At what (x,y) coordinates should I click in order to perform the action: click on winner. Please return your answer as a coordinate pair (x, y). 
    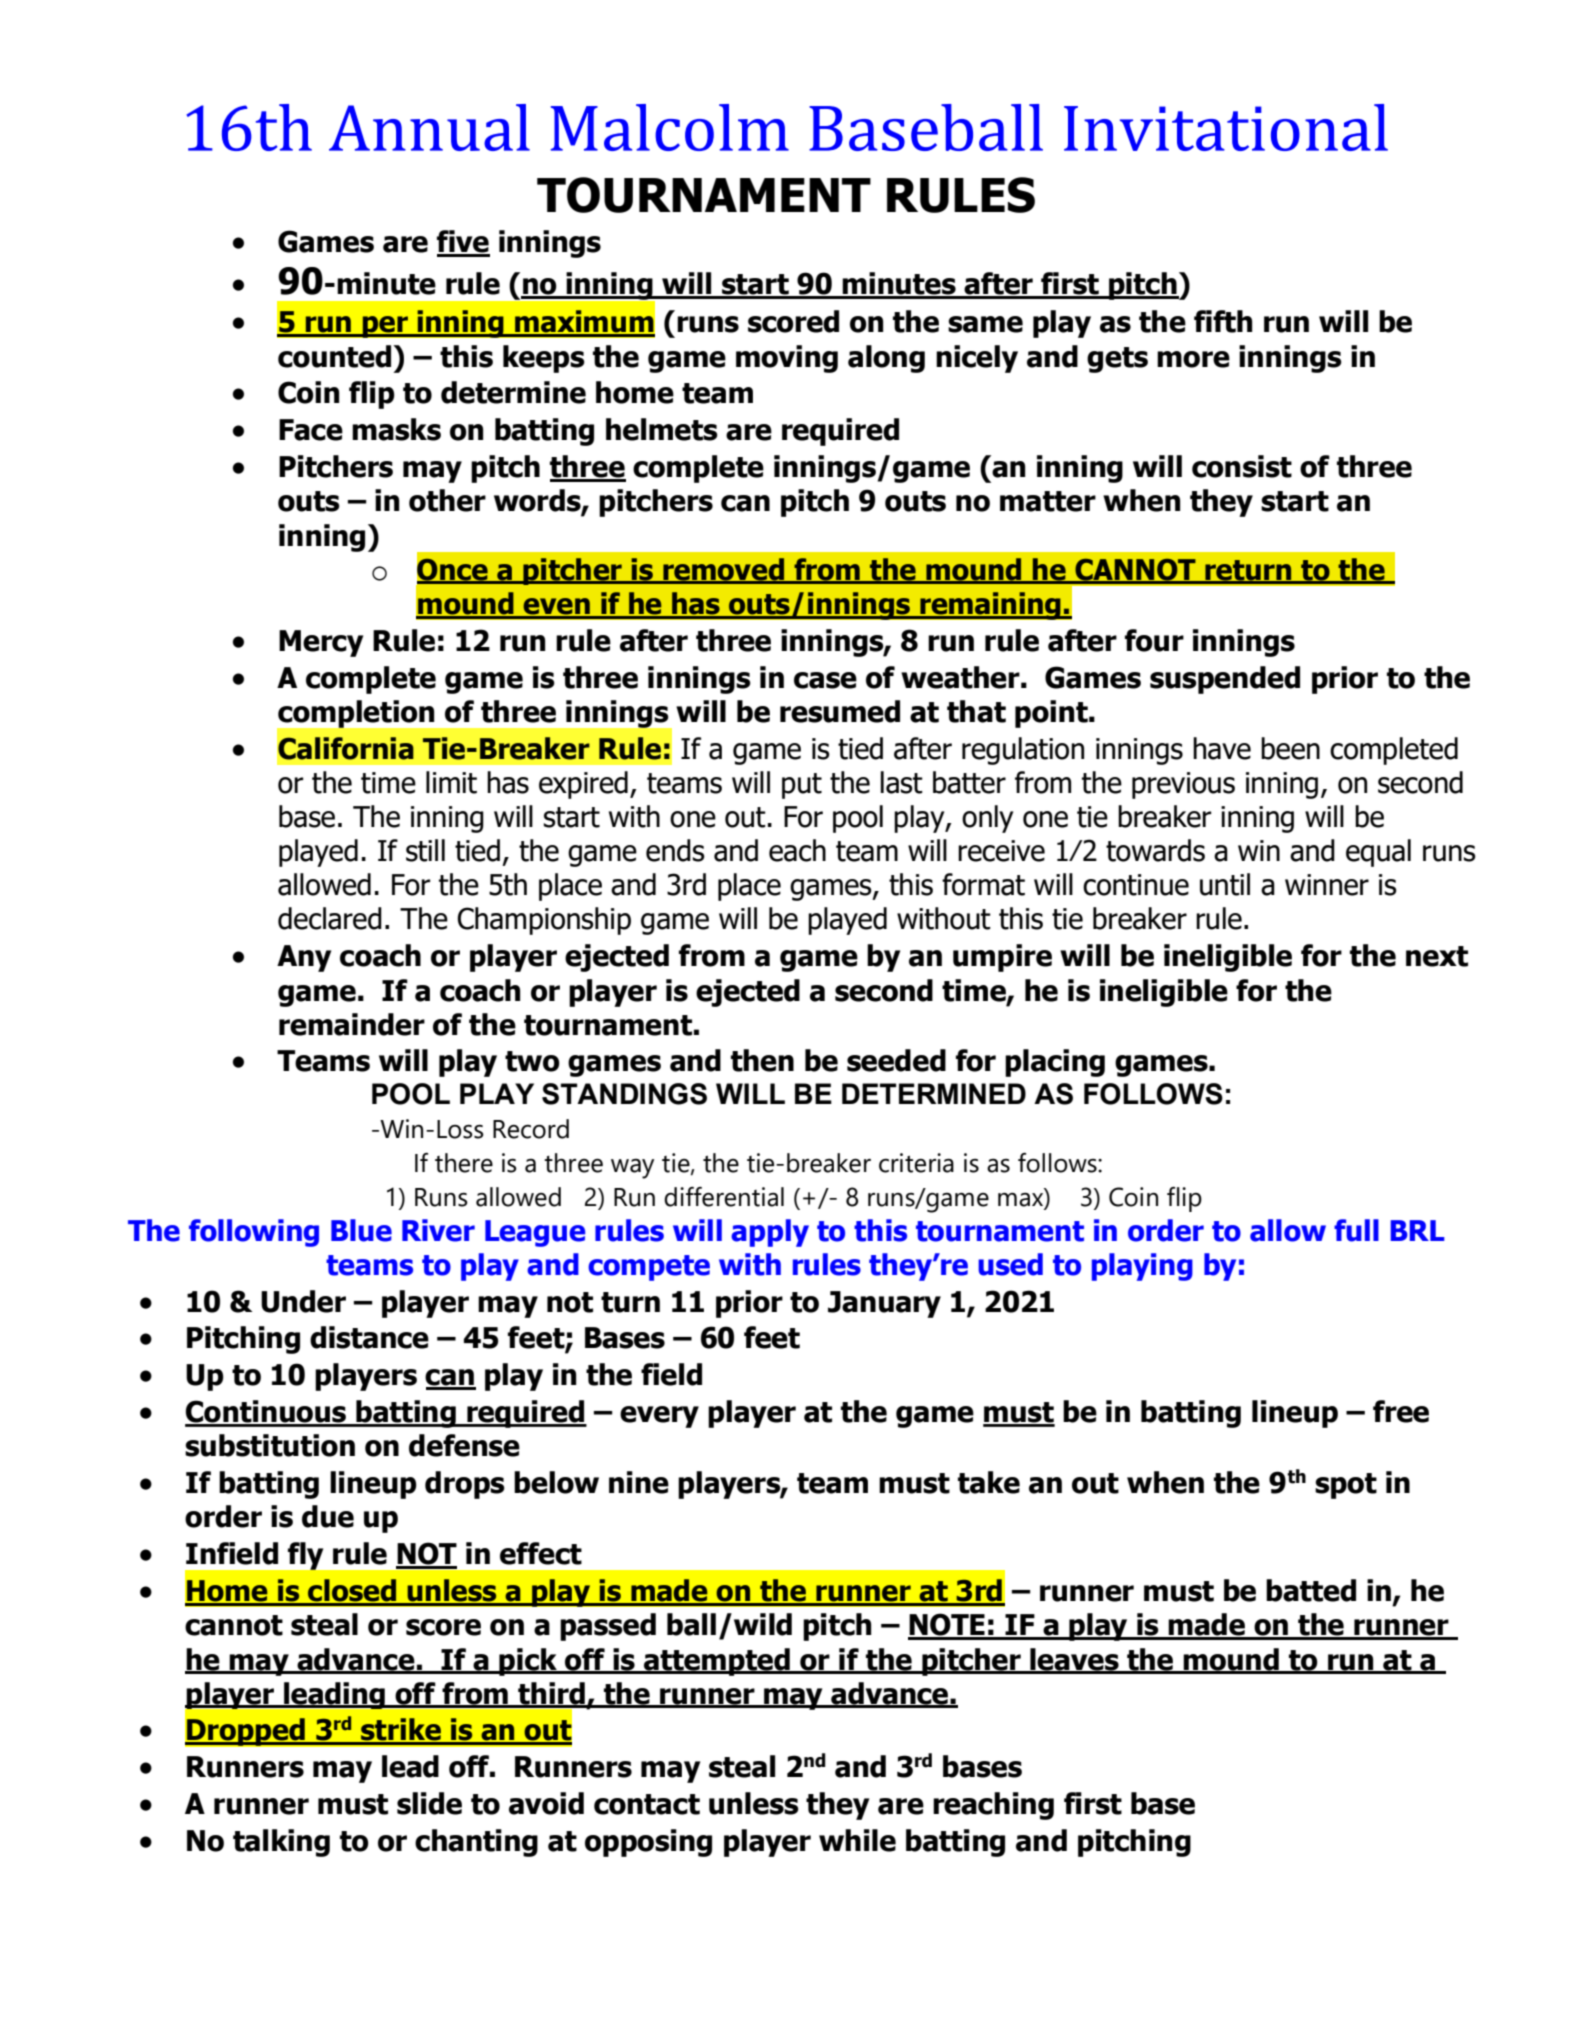
    Looking at the image, I should click on (1327, 885).
